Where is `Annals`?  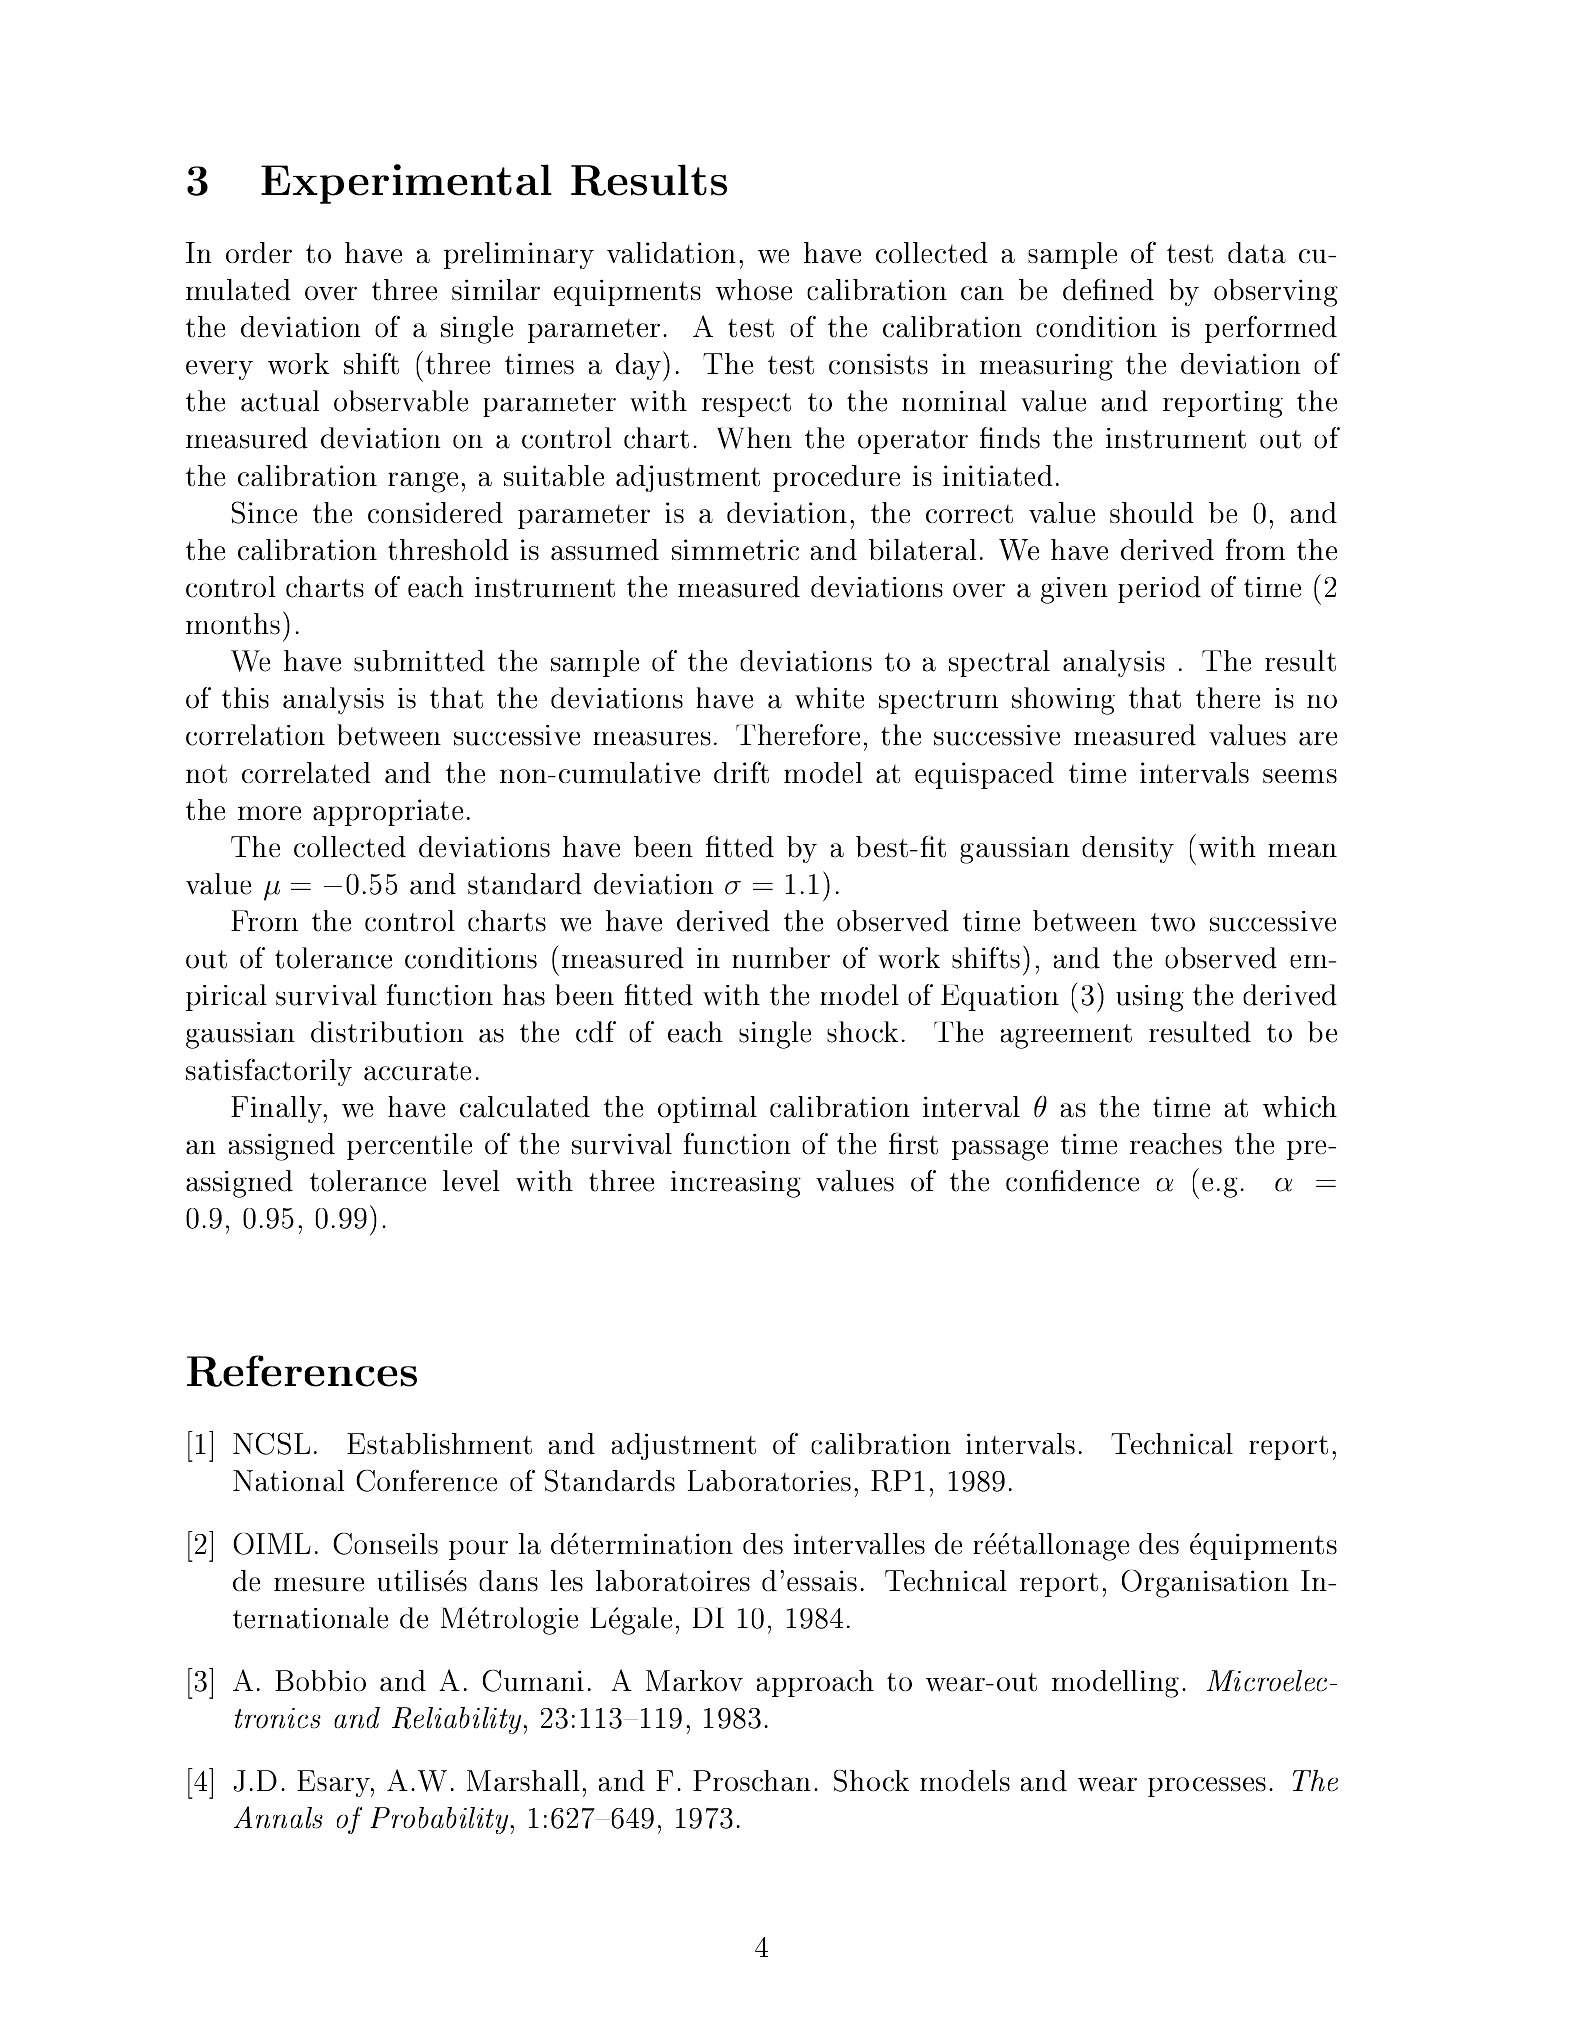
Annals is located at coordinates (278, 1817).
